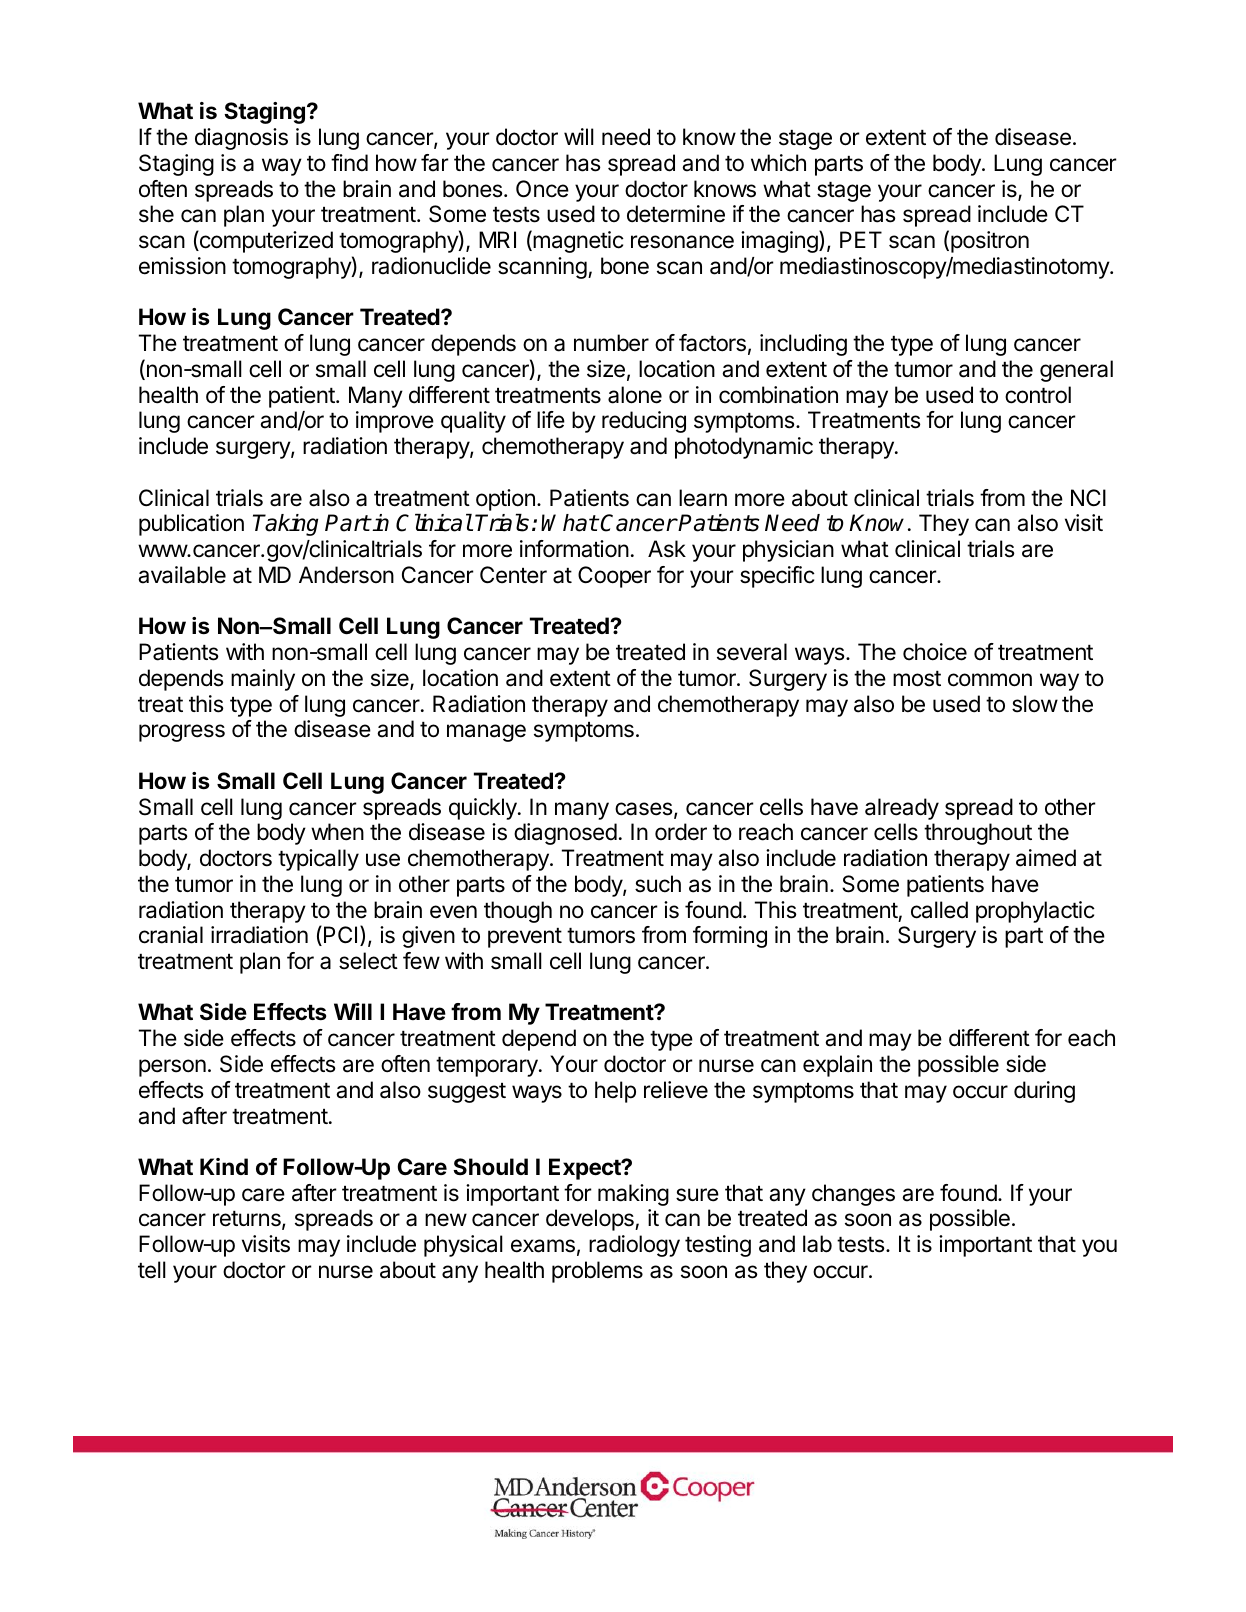 The width and height of the screenshot is (1246, 1612). Describe the element at coordinates (263, 680) in the screenshot. I see `mainly` at that location.
